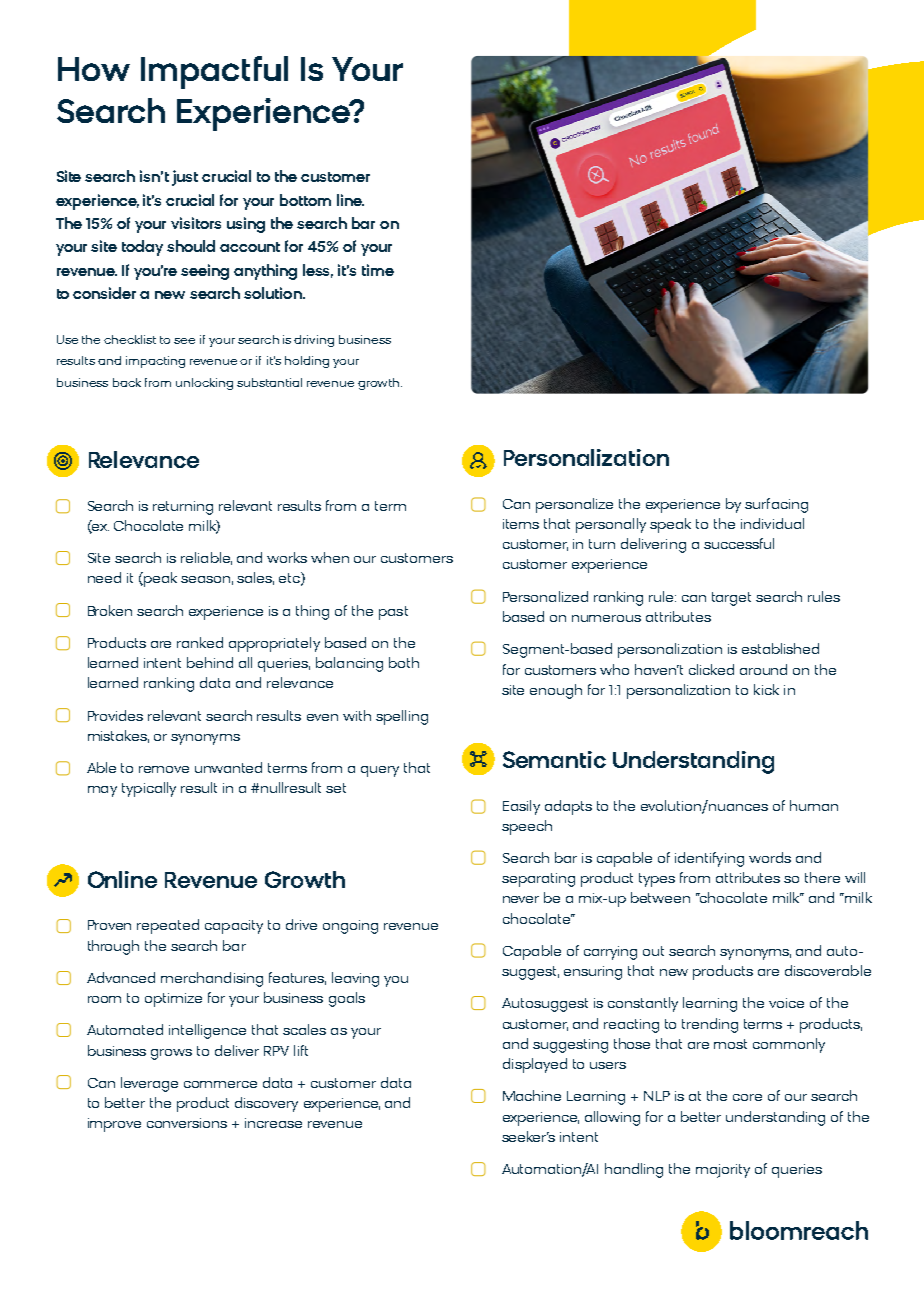  I want to click on past, so click(393, 613).
